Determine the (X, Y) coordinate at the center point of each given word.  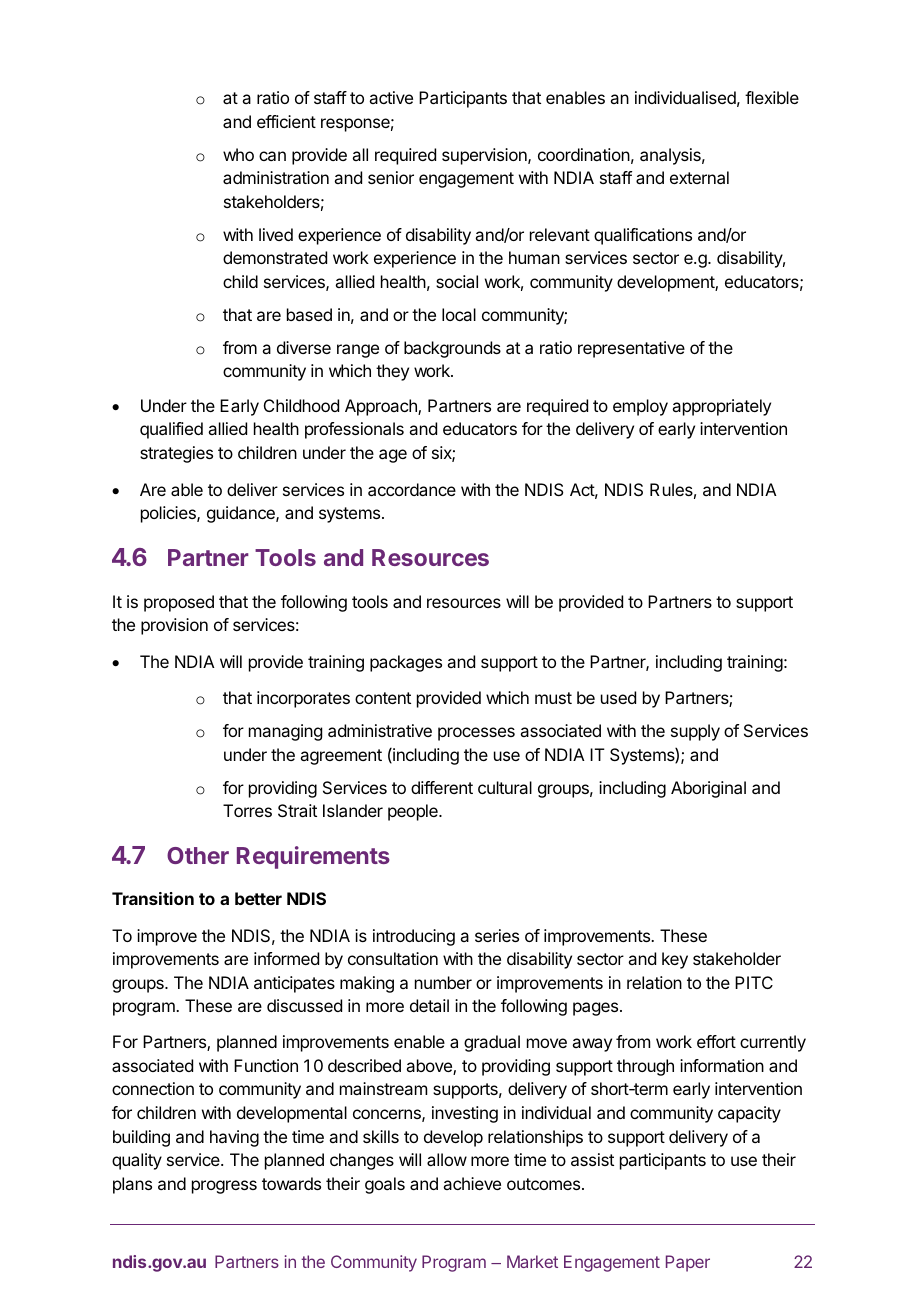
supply (695, 732)
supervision (485, 156)
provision (174, 626)
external (699, 177)
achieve (472, 1183)
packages (406, 663)
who (238, 154)
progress (224, 1187)
